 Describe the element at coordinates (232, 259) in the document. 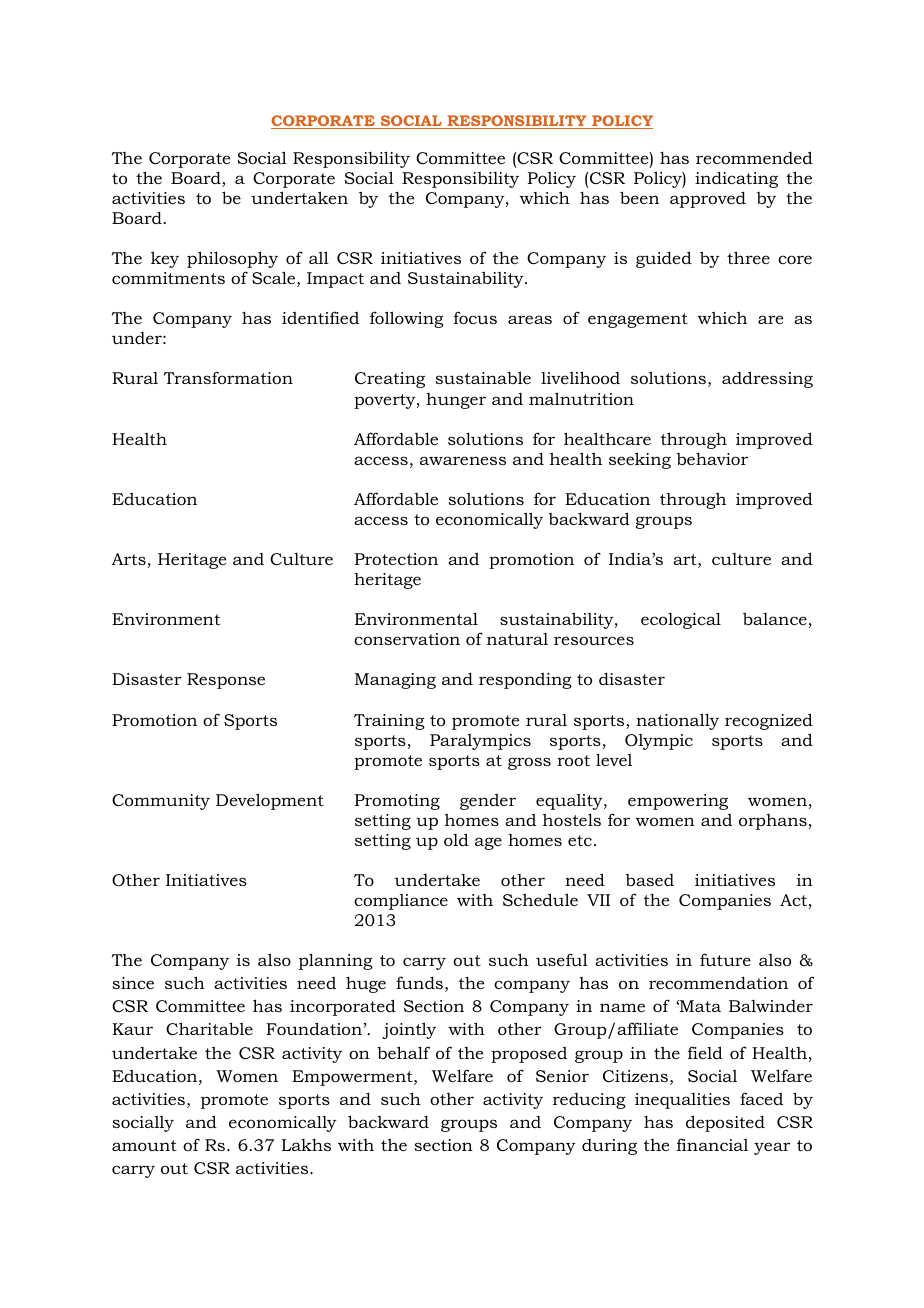

I see `philosophy` at that location.
